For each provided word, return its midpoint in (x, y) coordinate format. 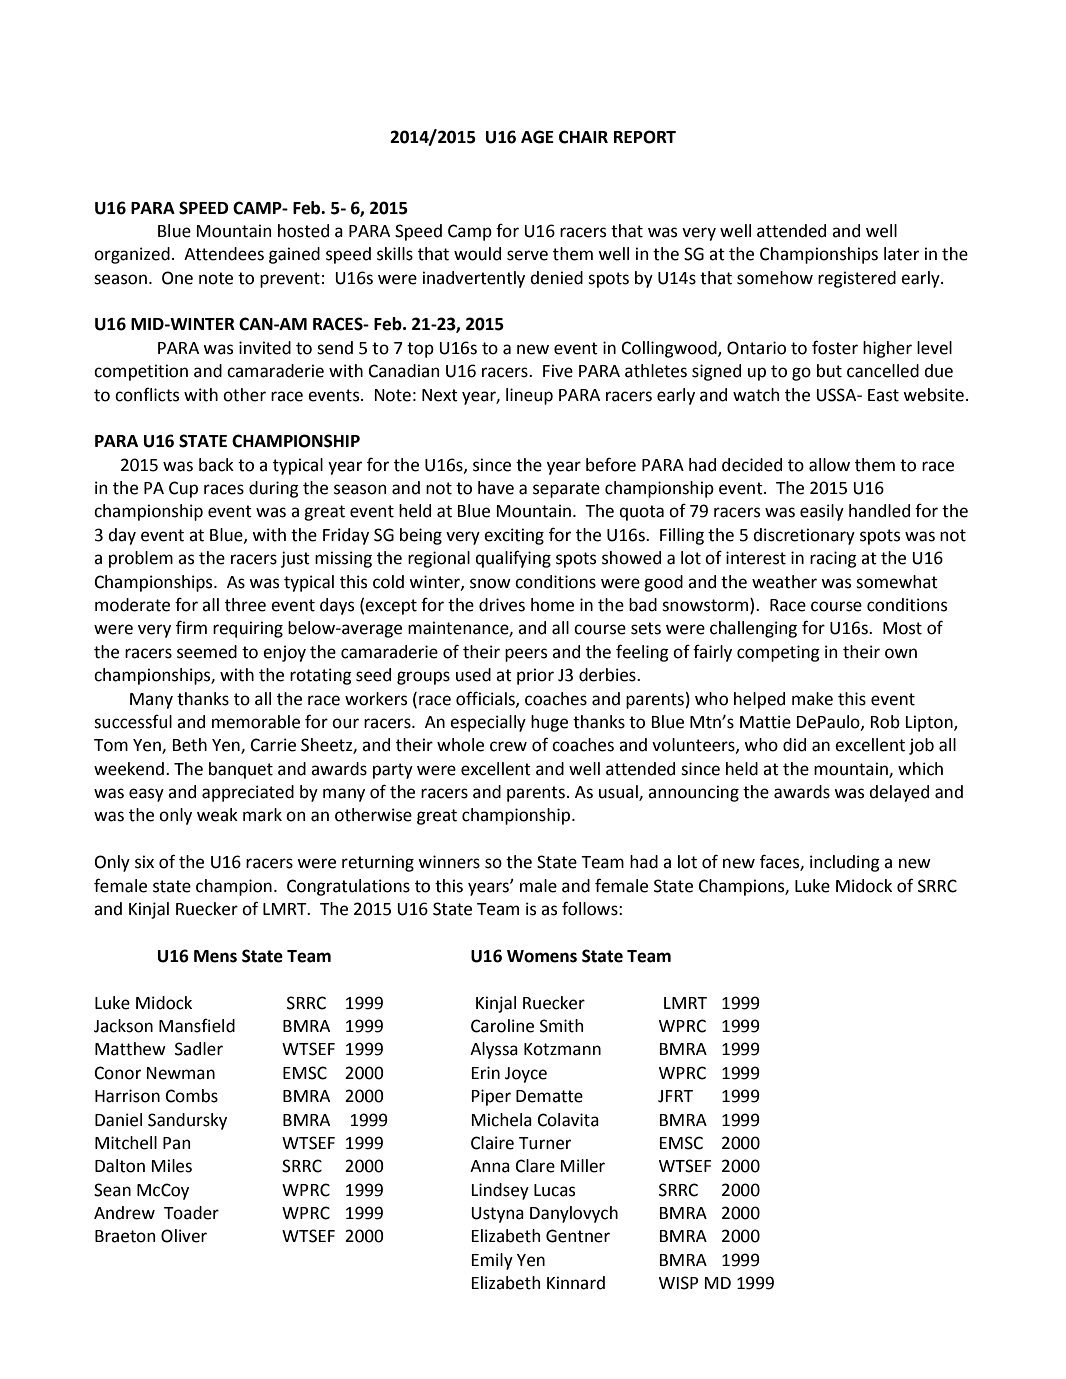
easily (822, 512)
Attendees (224, 254)
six (144, 862)
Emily (492, 1261)
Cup (183, 489)
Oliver (184, 1236)
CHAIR (583, 137)
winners (449, 862)
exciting (514, 536)
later (901, 254)
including (845, 863)
